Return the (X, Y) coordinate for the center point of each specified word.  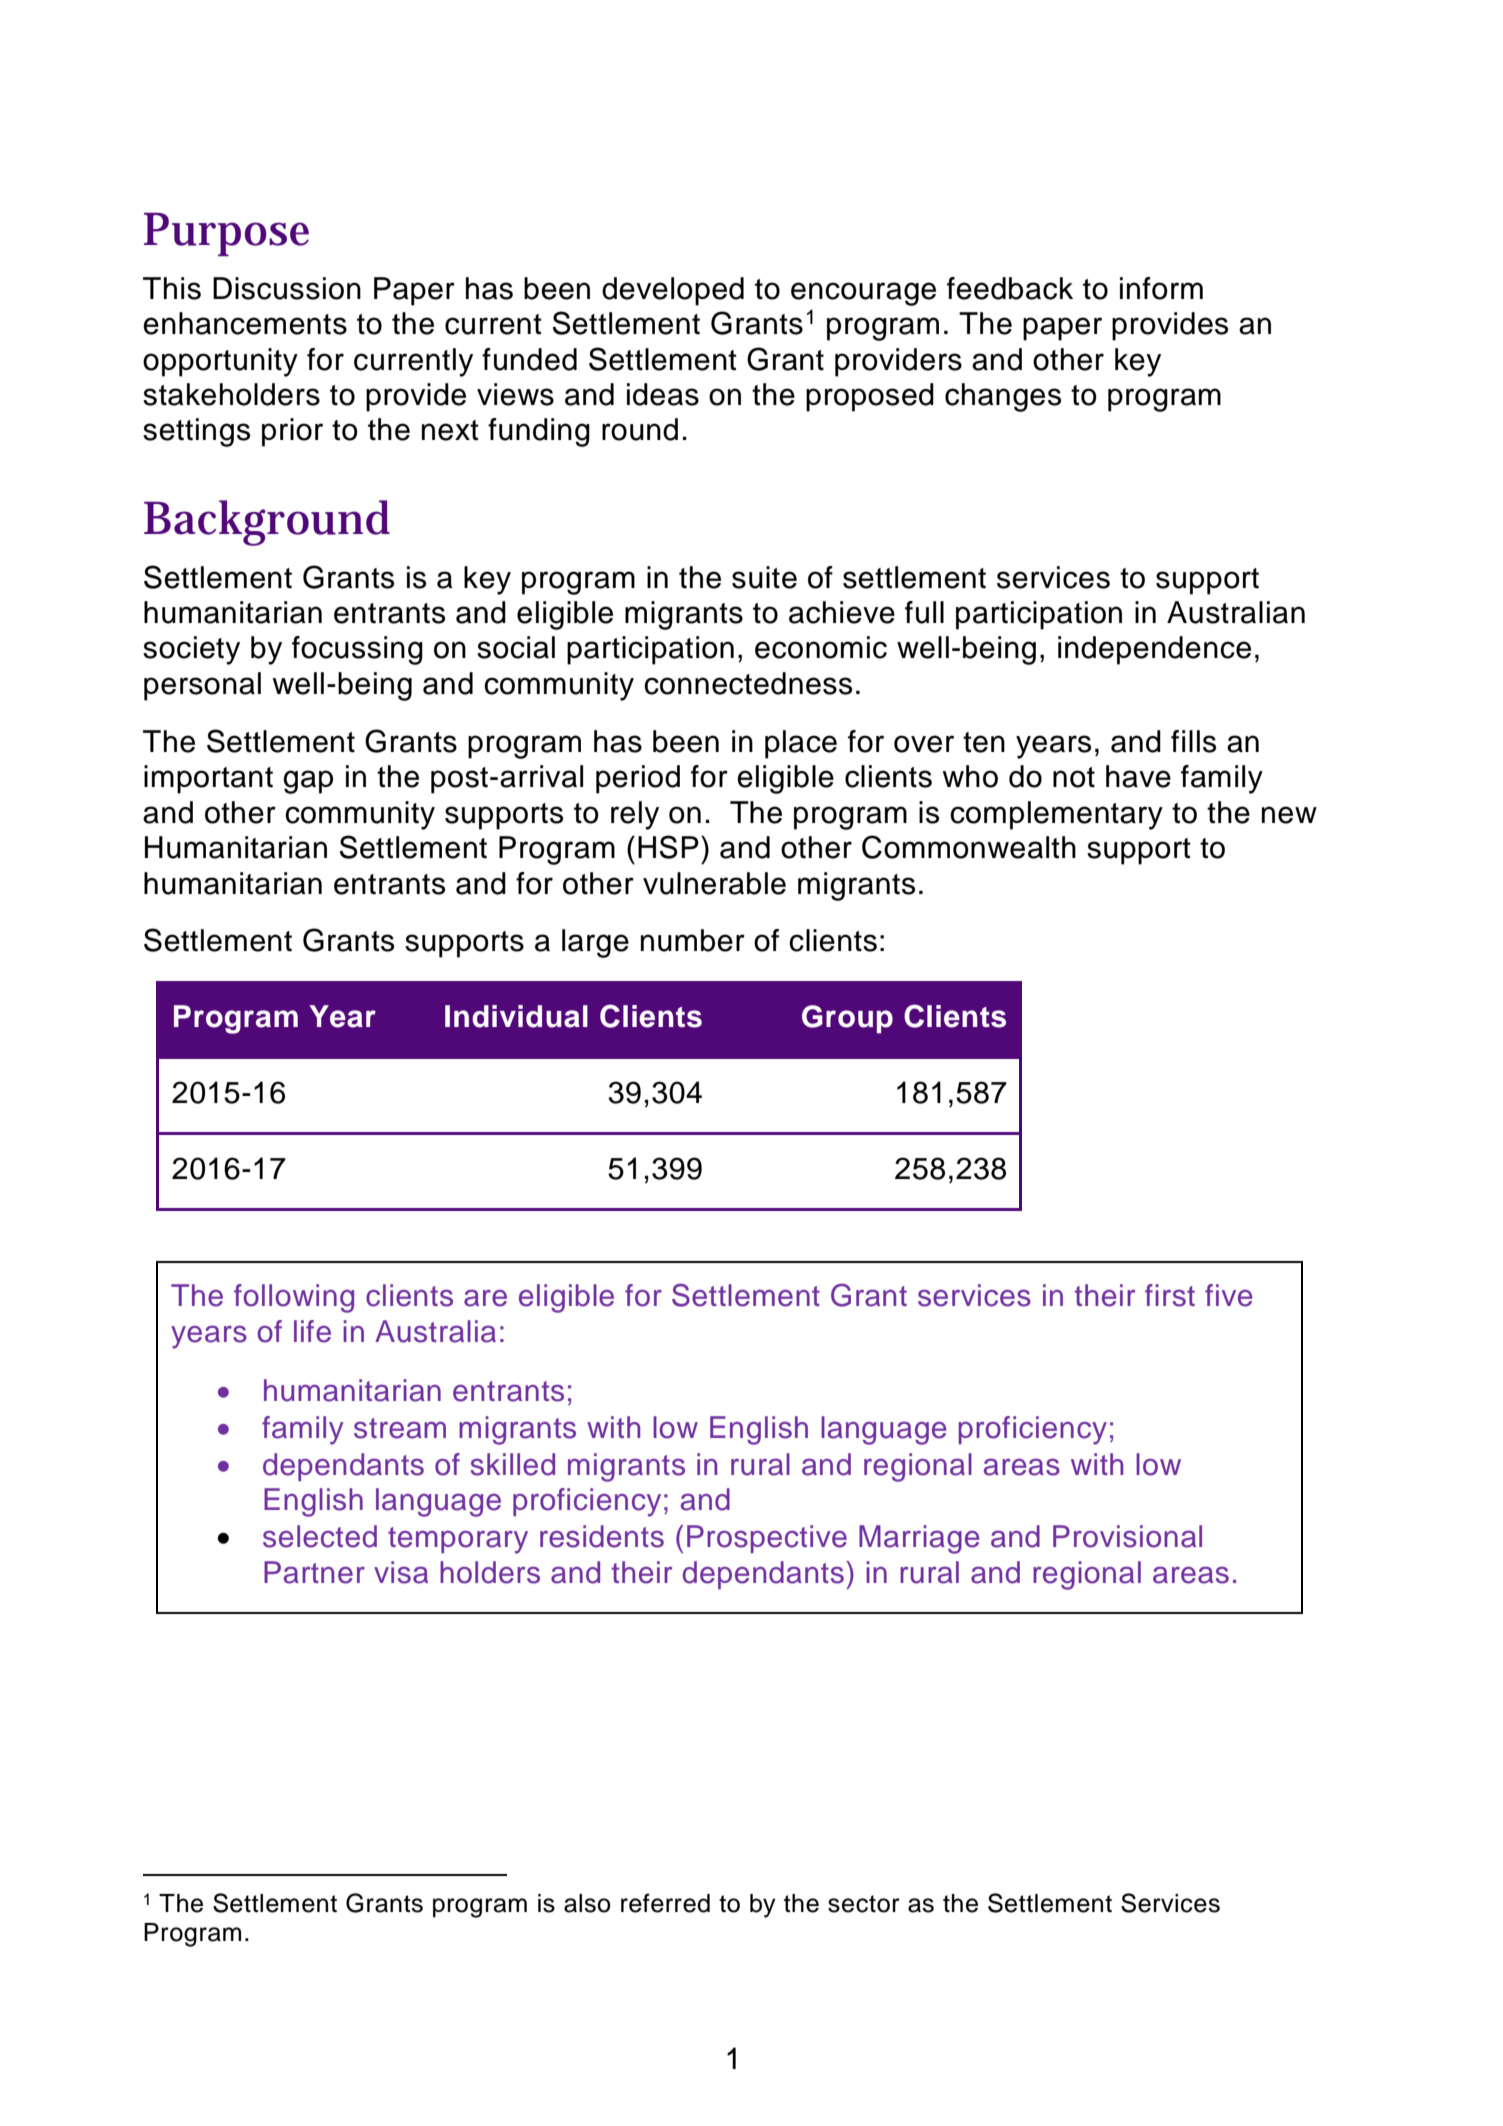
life (312, 1331)
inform (1161, 288)
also (587, 1903)
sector (864, 1904)
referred (665, 1903)
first (1170, 1295)
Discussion (287, 288)
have (1138, 776)
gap (308, 782)
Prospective (767, 1539)
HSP (668, 847)
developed (673, 291)
